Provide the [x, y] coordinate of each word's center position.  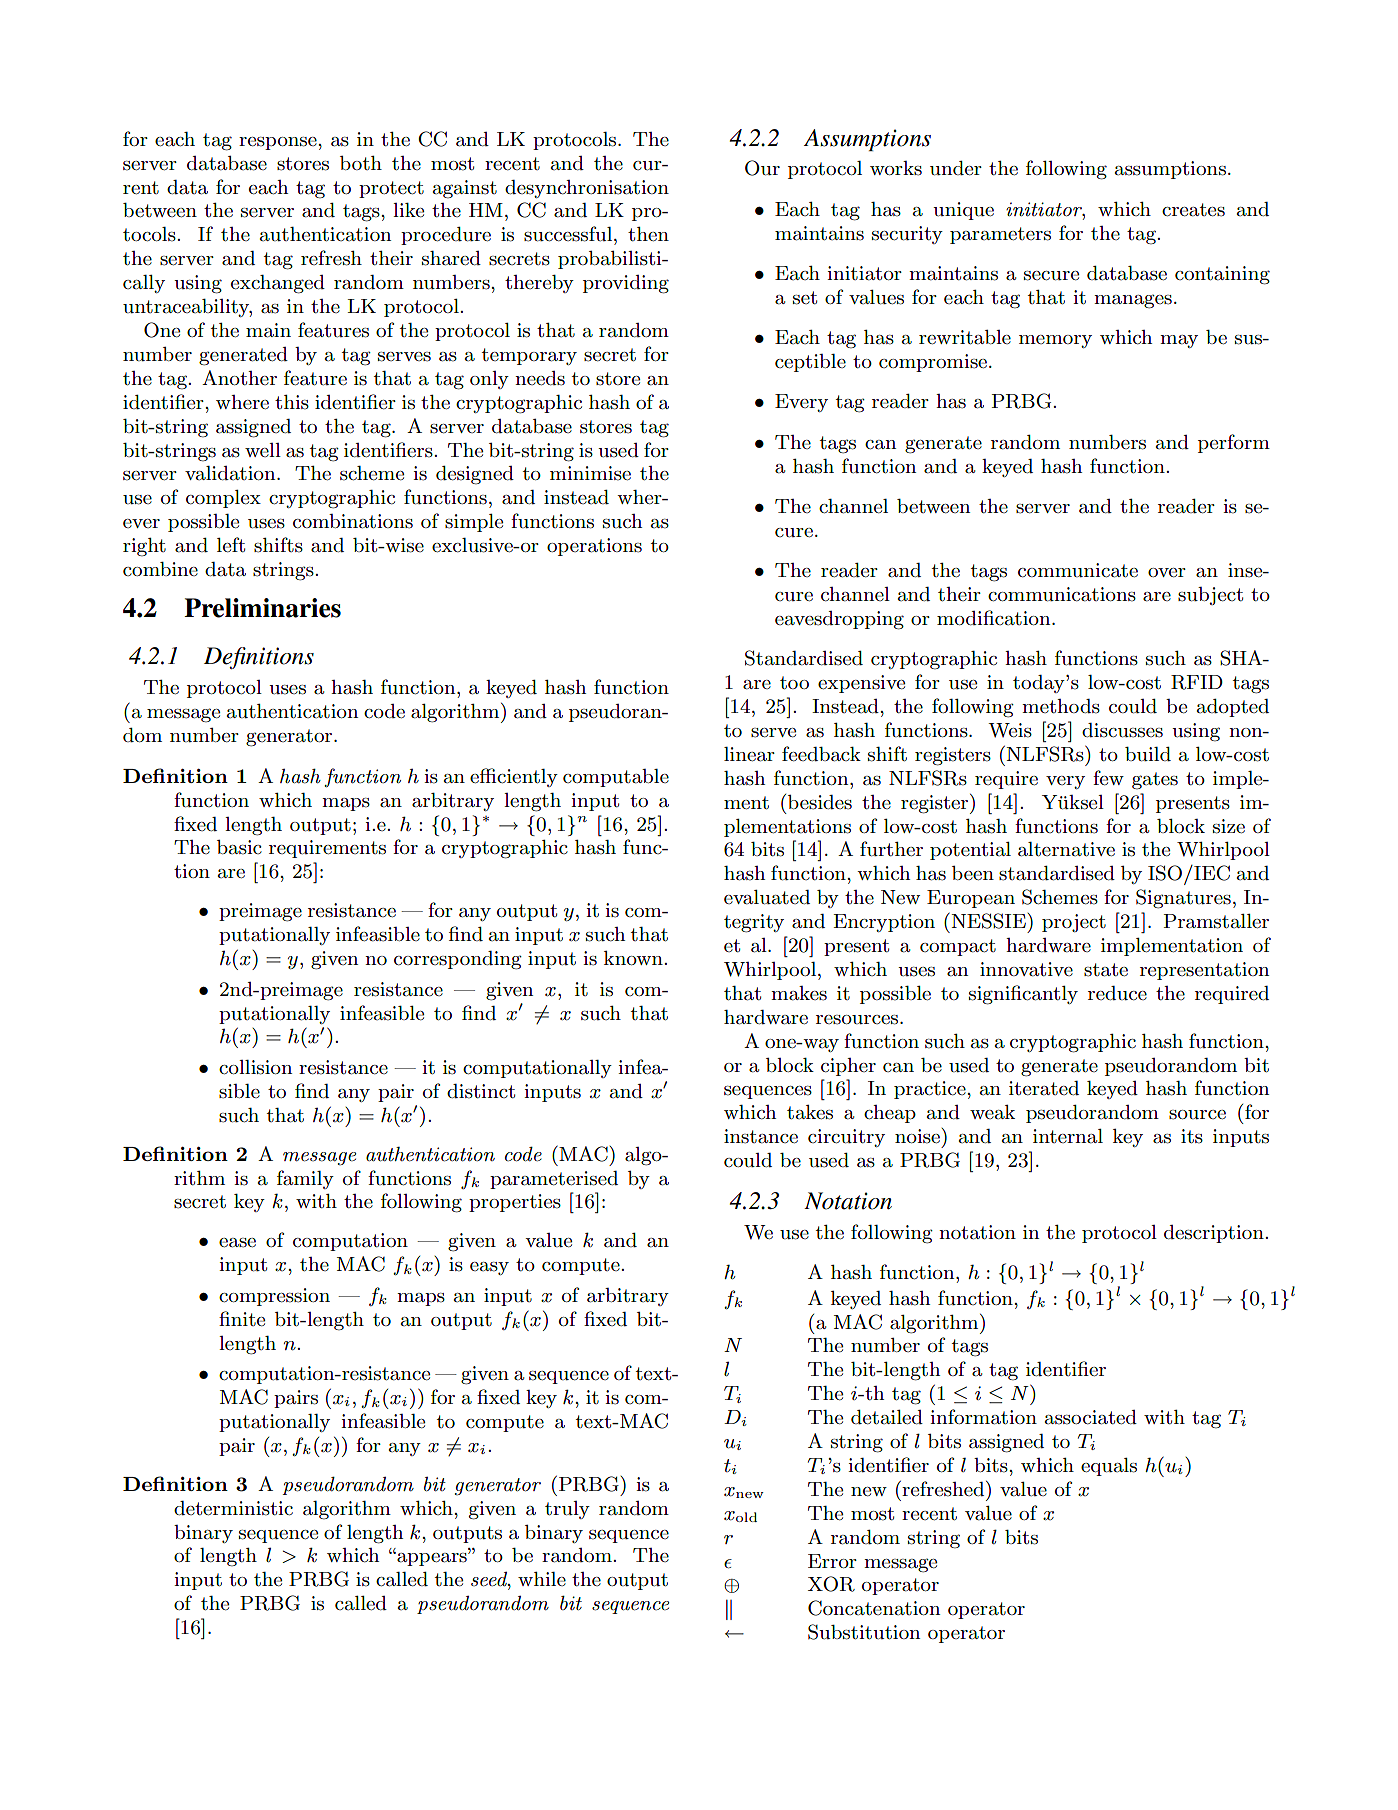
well [263, 450]
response [279, 143]
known [634, 958]
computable [616, 778]
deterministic [233, 1508]
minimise [590, 473]
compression [274, 1297]
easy [489, 1268]
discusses [1122, 730]
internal [1068, 1136]
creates [1193, 210]
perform [1234, 443]
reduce [1117, 993]
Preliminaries [262, 608]
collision [255, 1067]
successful [569, 234]
